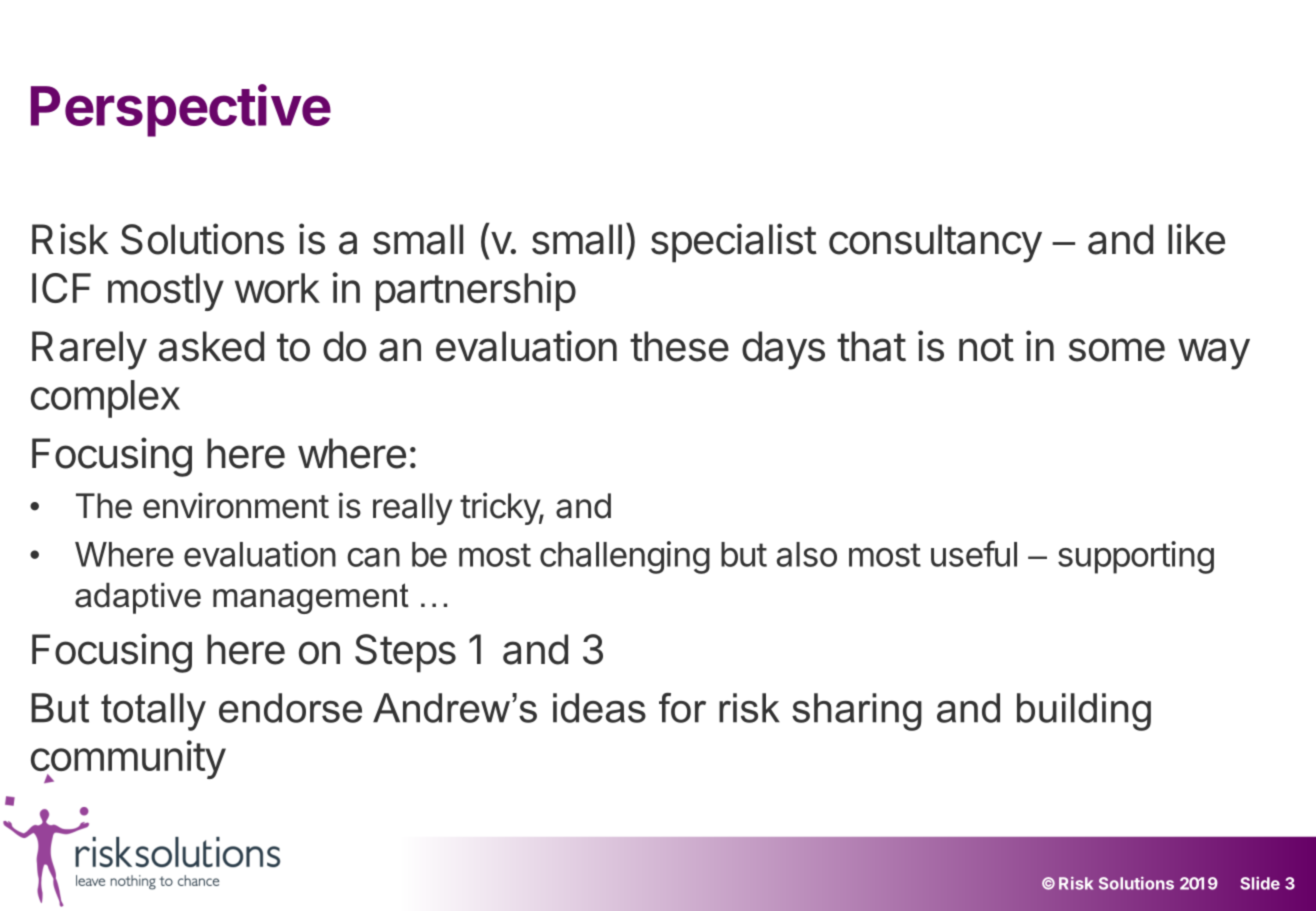 This image has width=1316, height=911. Describe the element at coordinates (1136, 557) in the image. I see `supporting` at that location.
